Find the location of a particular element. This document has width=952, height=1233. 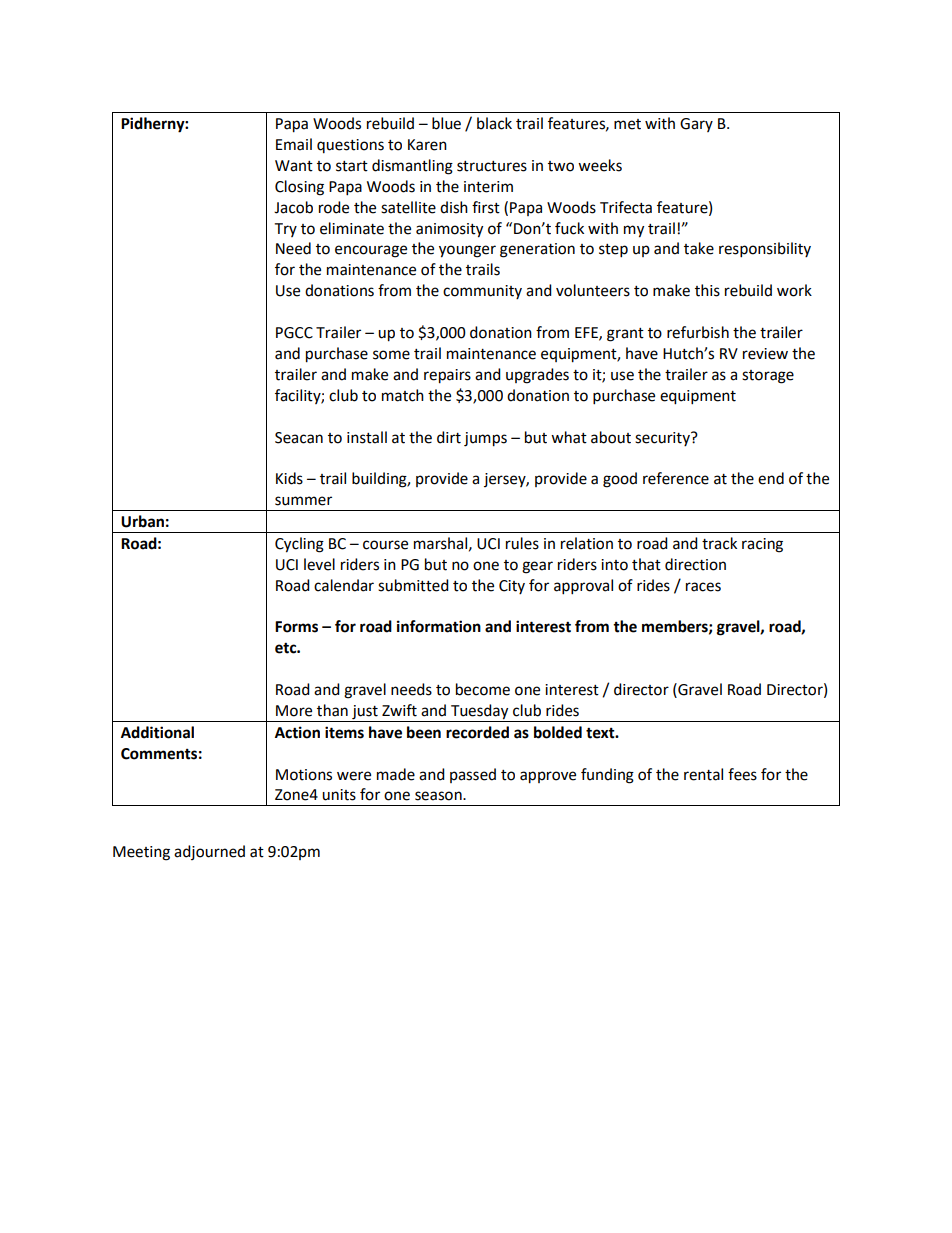

passed is located at coordinates (473, 775).
